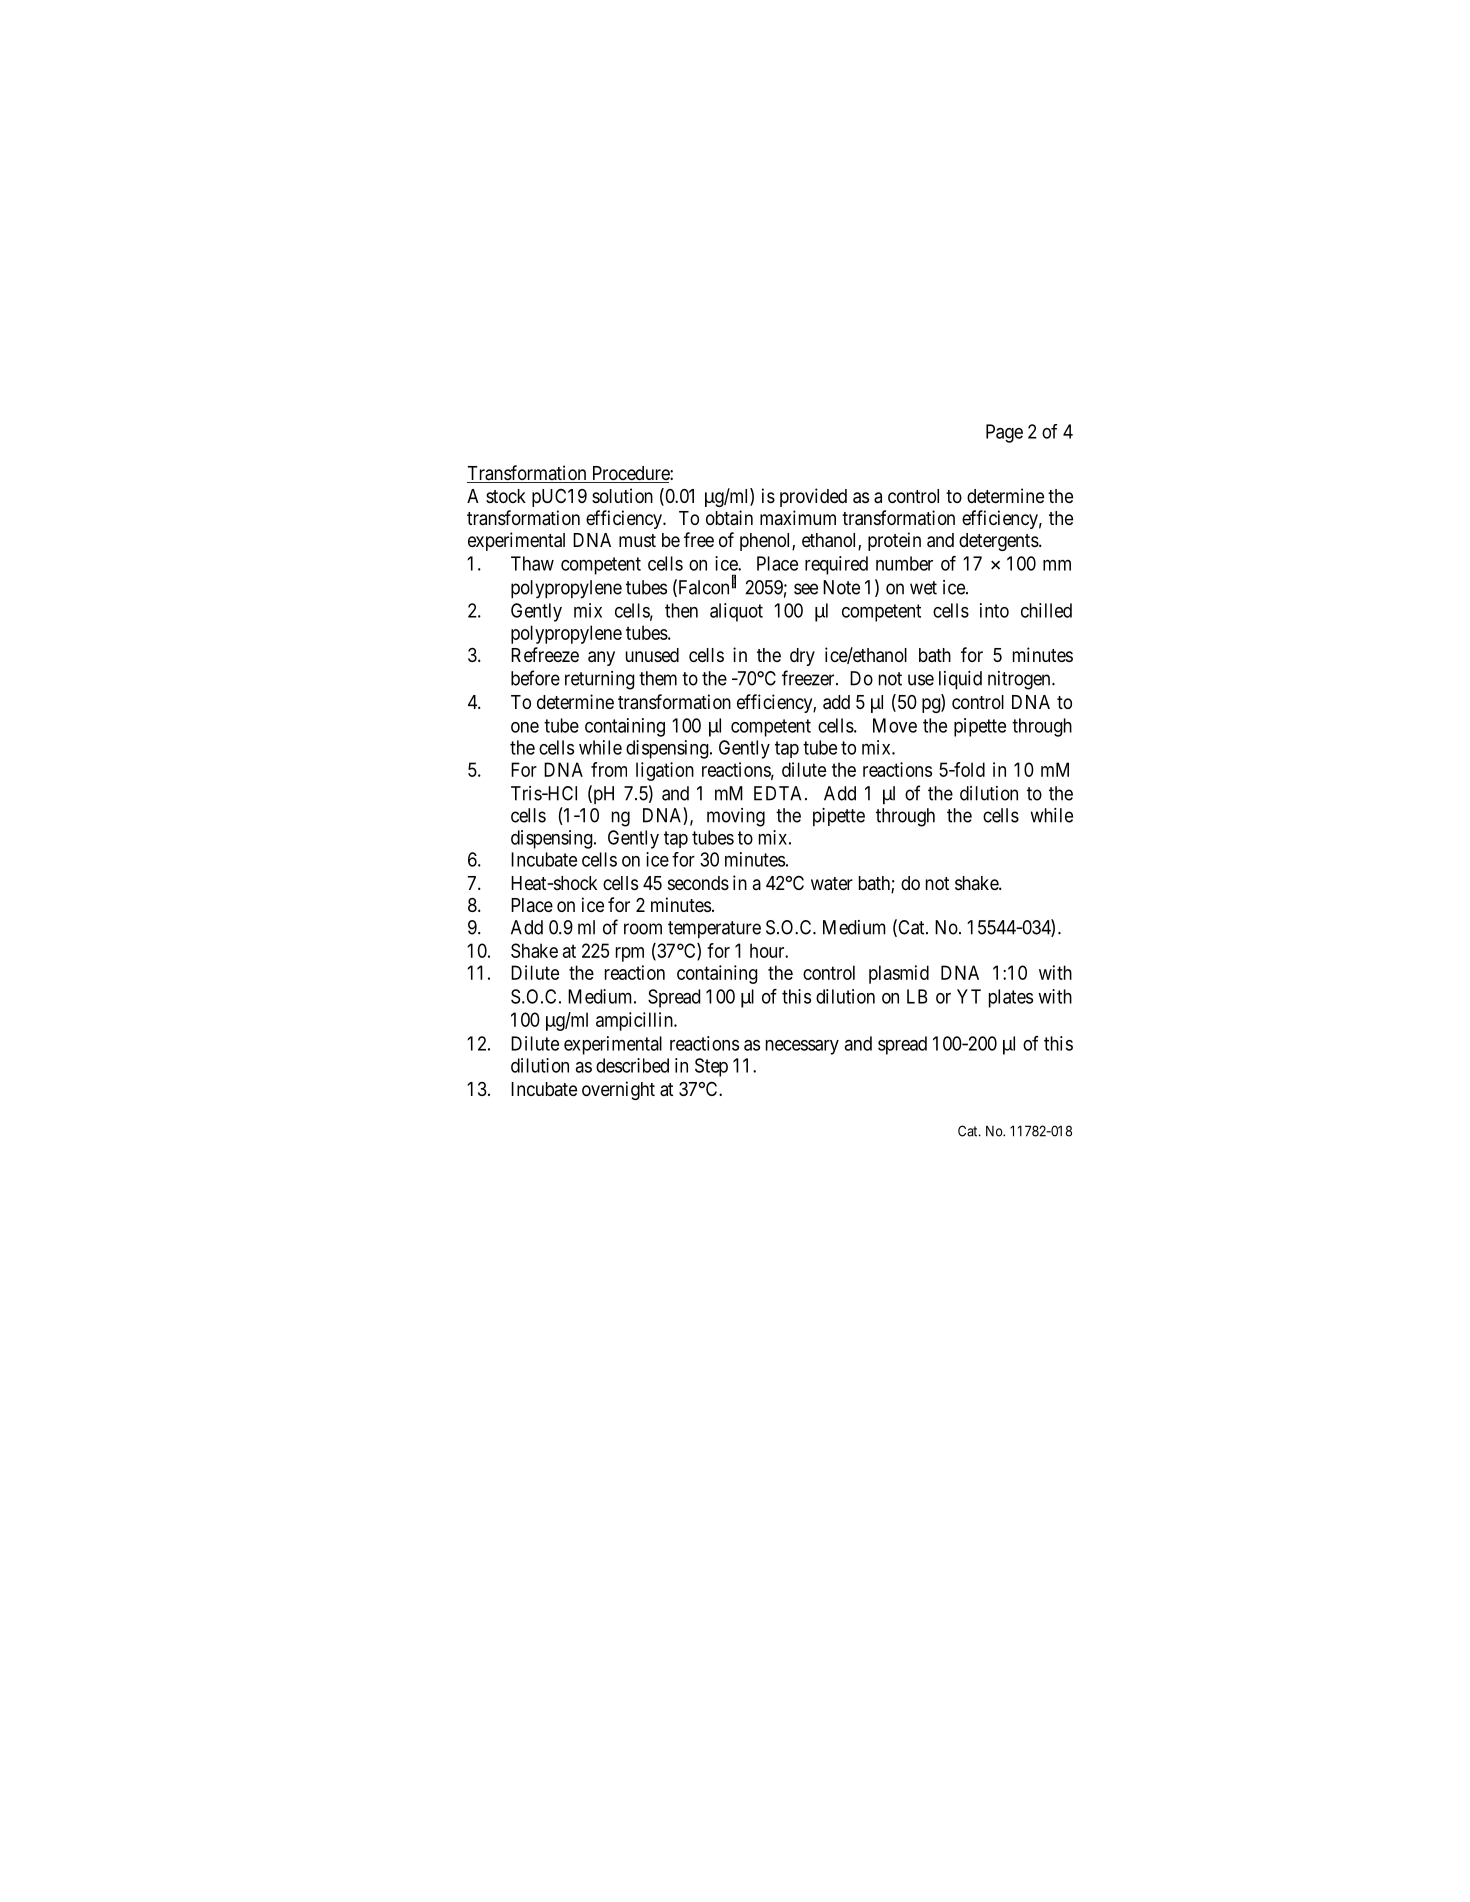 This image has width=1470, height=1902. Describe the element at coordinates (630, 474) in the image. I see `Procedure` at that location.
